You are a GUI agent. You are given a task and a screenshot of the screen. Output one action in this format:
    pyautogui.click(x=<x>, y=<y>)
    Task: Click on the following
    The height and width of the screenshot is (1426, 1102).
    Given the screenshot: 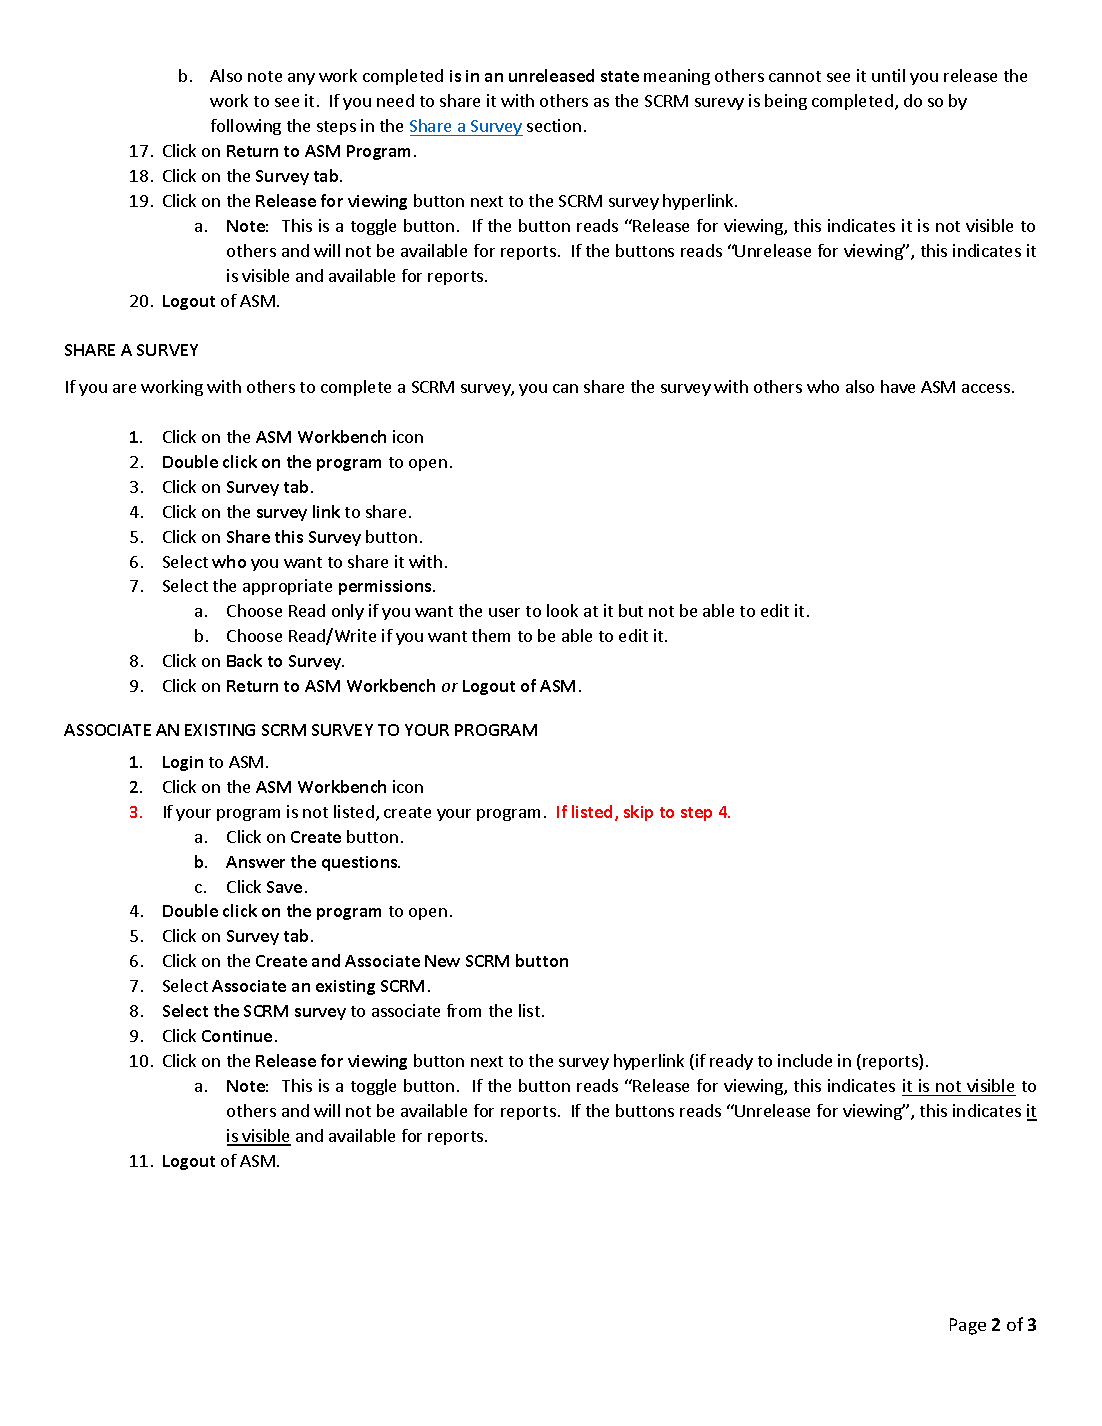 What is the action you would take?
    pyautogui.click(x=246, y=127)
